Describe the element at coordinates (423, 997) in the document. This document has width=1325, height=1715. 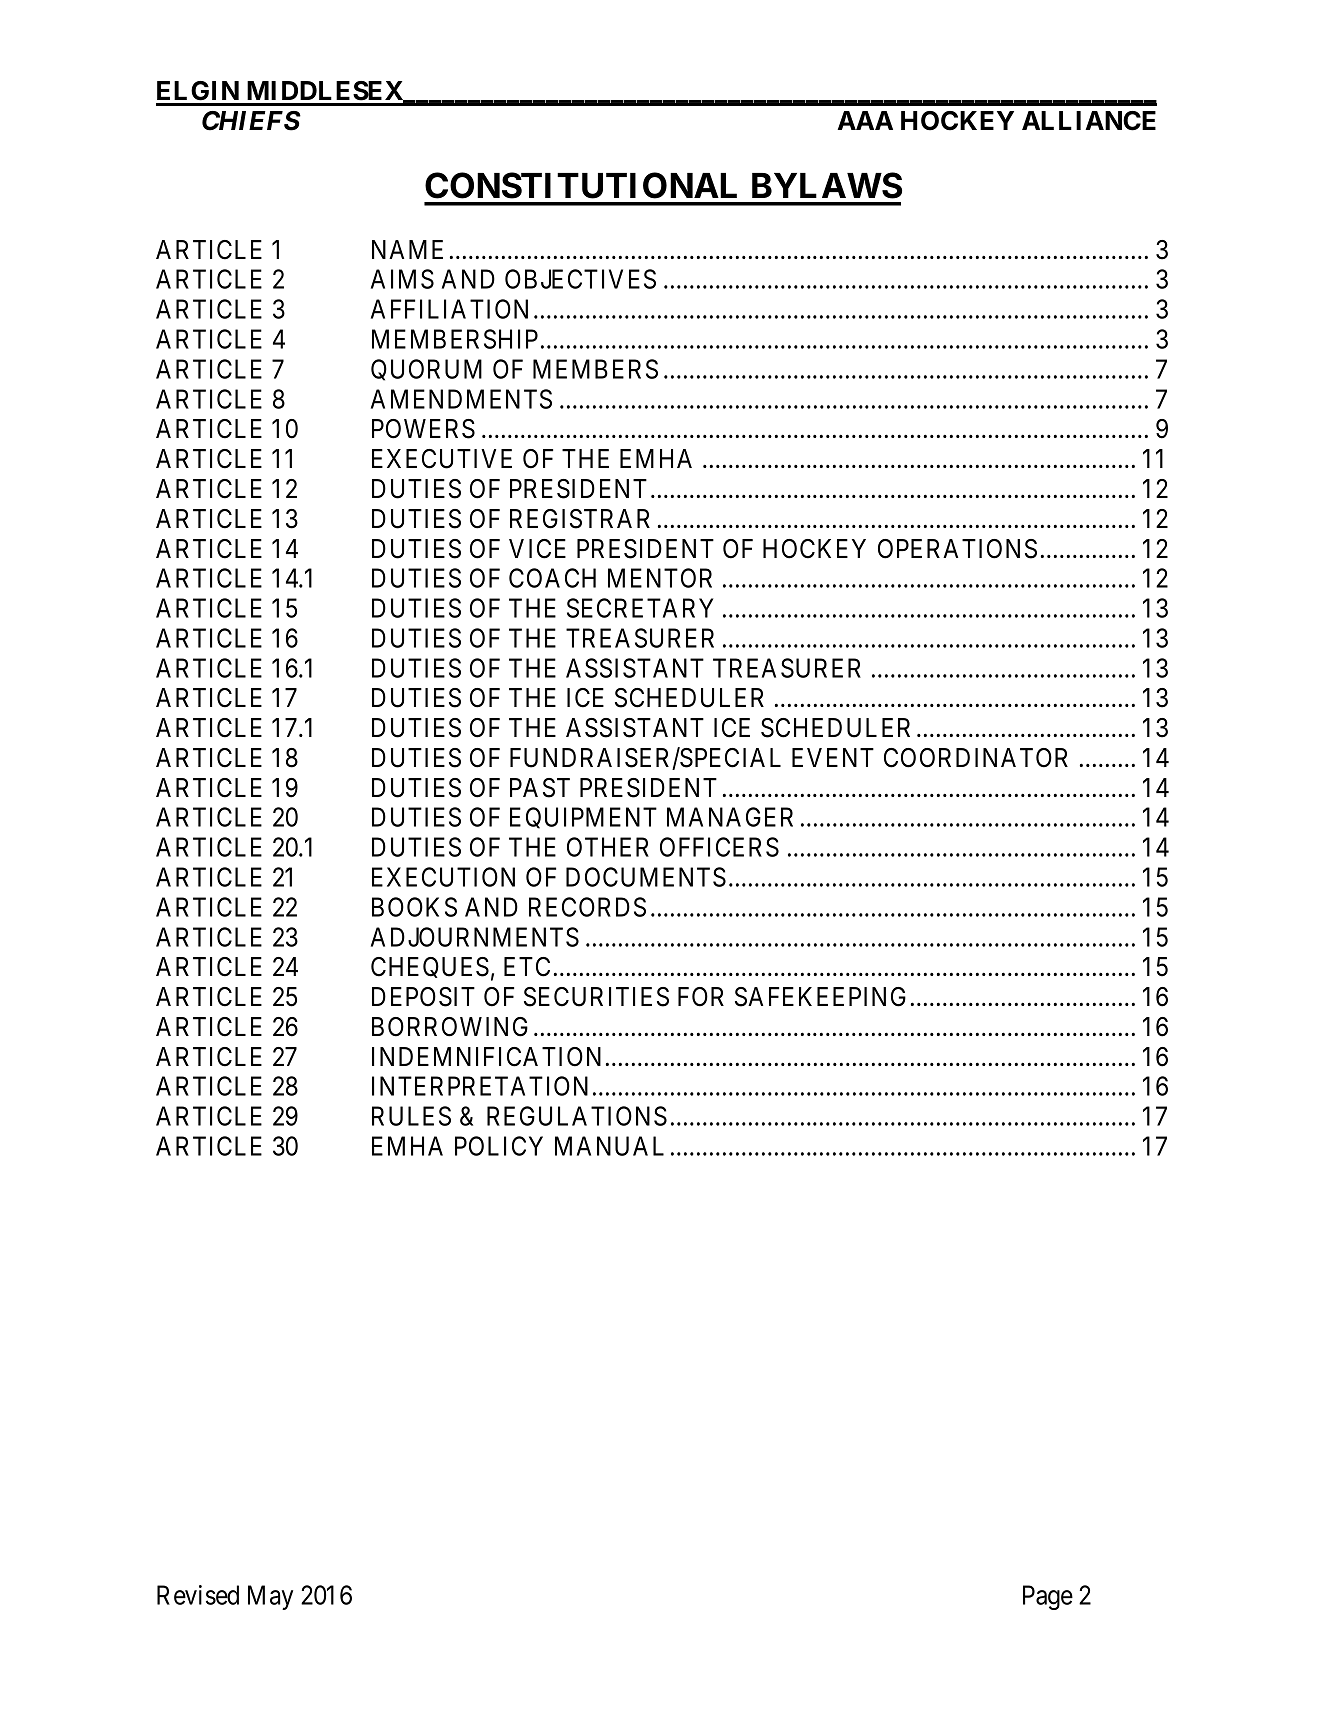
I see `DEPOSIT` at that location.
